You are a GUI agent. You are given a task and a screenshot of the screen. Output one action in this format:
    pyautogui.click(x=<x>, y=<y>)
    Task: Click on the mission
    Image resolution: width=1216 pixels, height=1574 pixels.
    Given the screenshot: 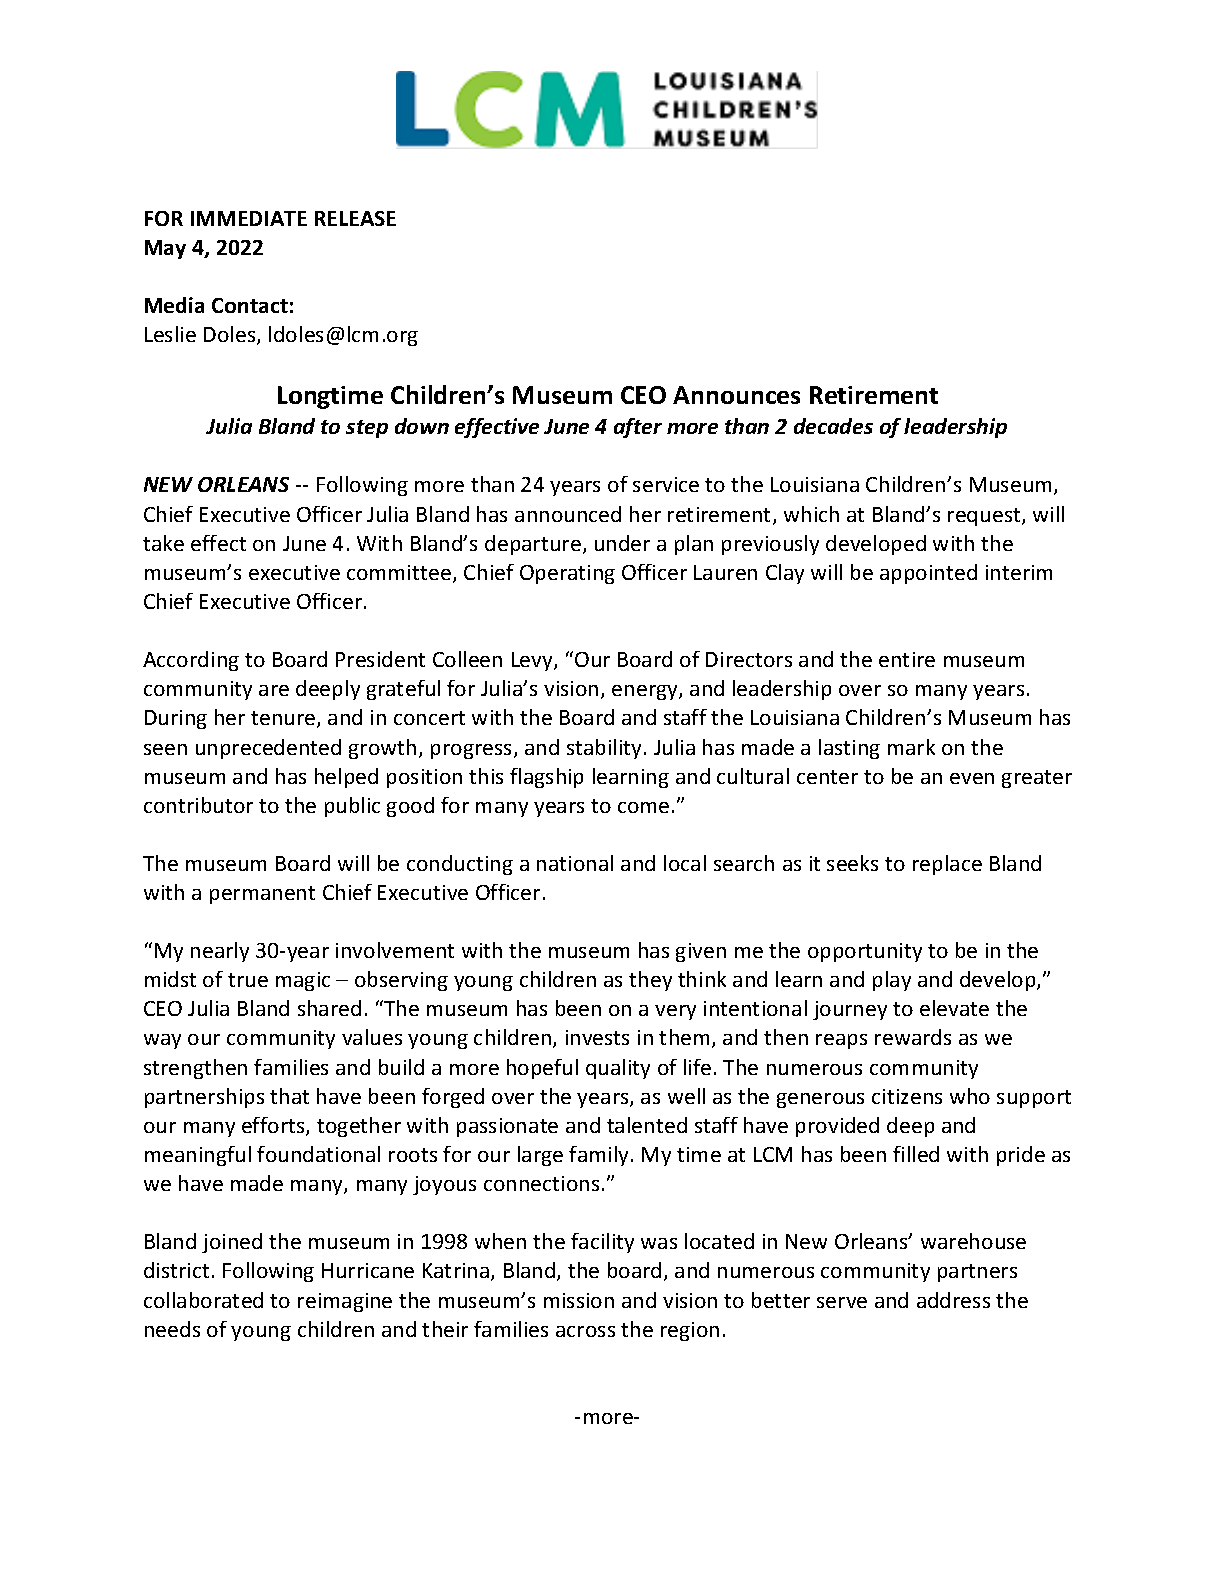 What is the action you would take?
    pyautogui.click(x=579, y=1300)
